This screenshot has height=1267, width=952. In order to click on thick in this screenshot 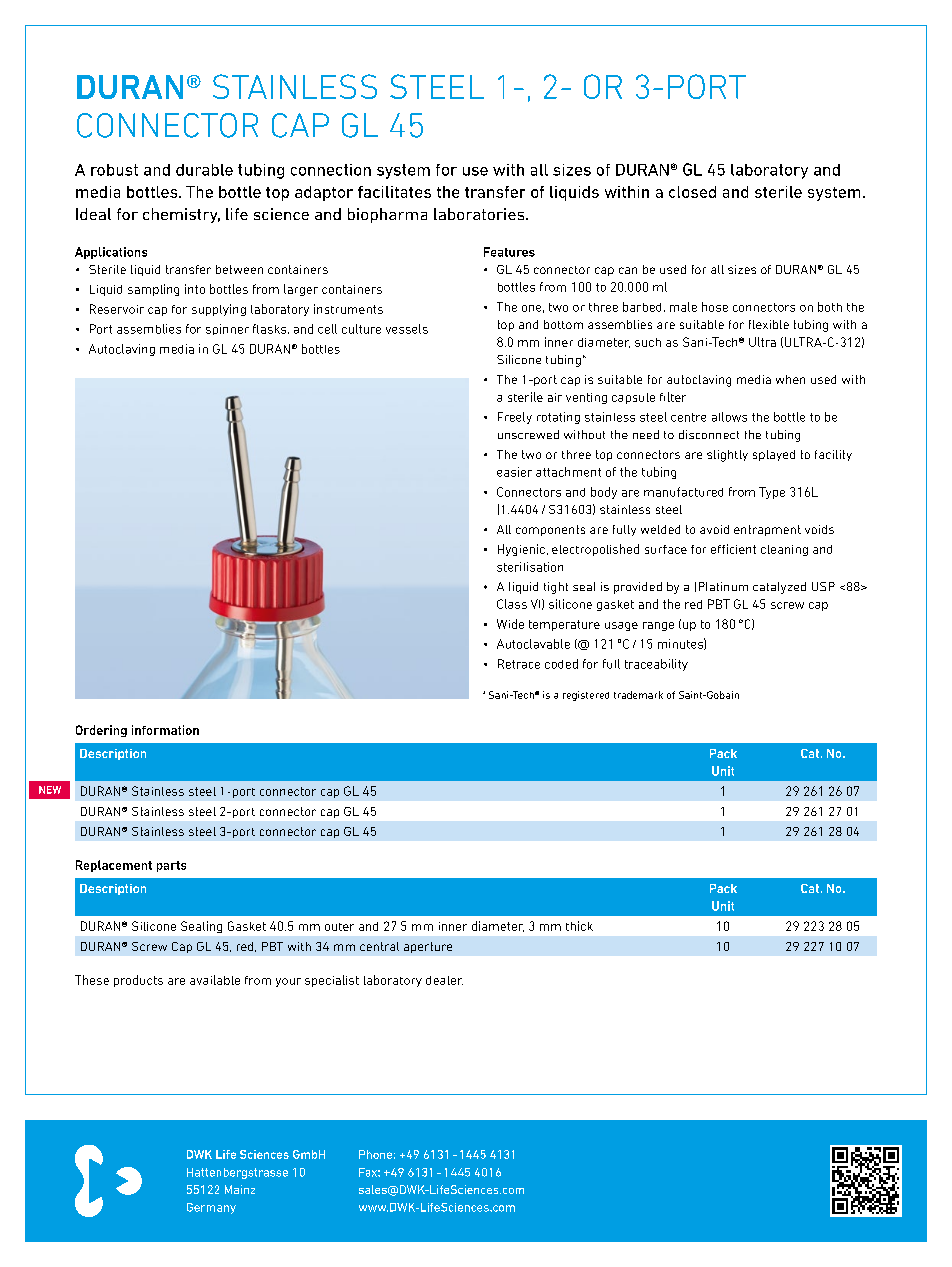, I will do `click(579, 926)`.
